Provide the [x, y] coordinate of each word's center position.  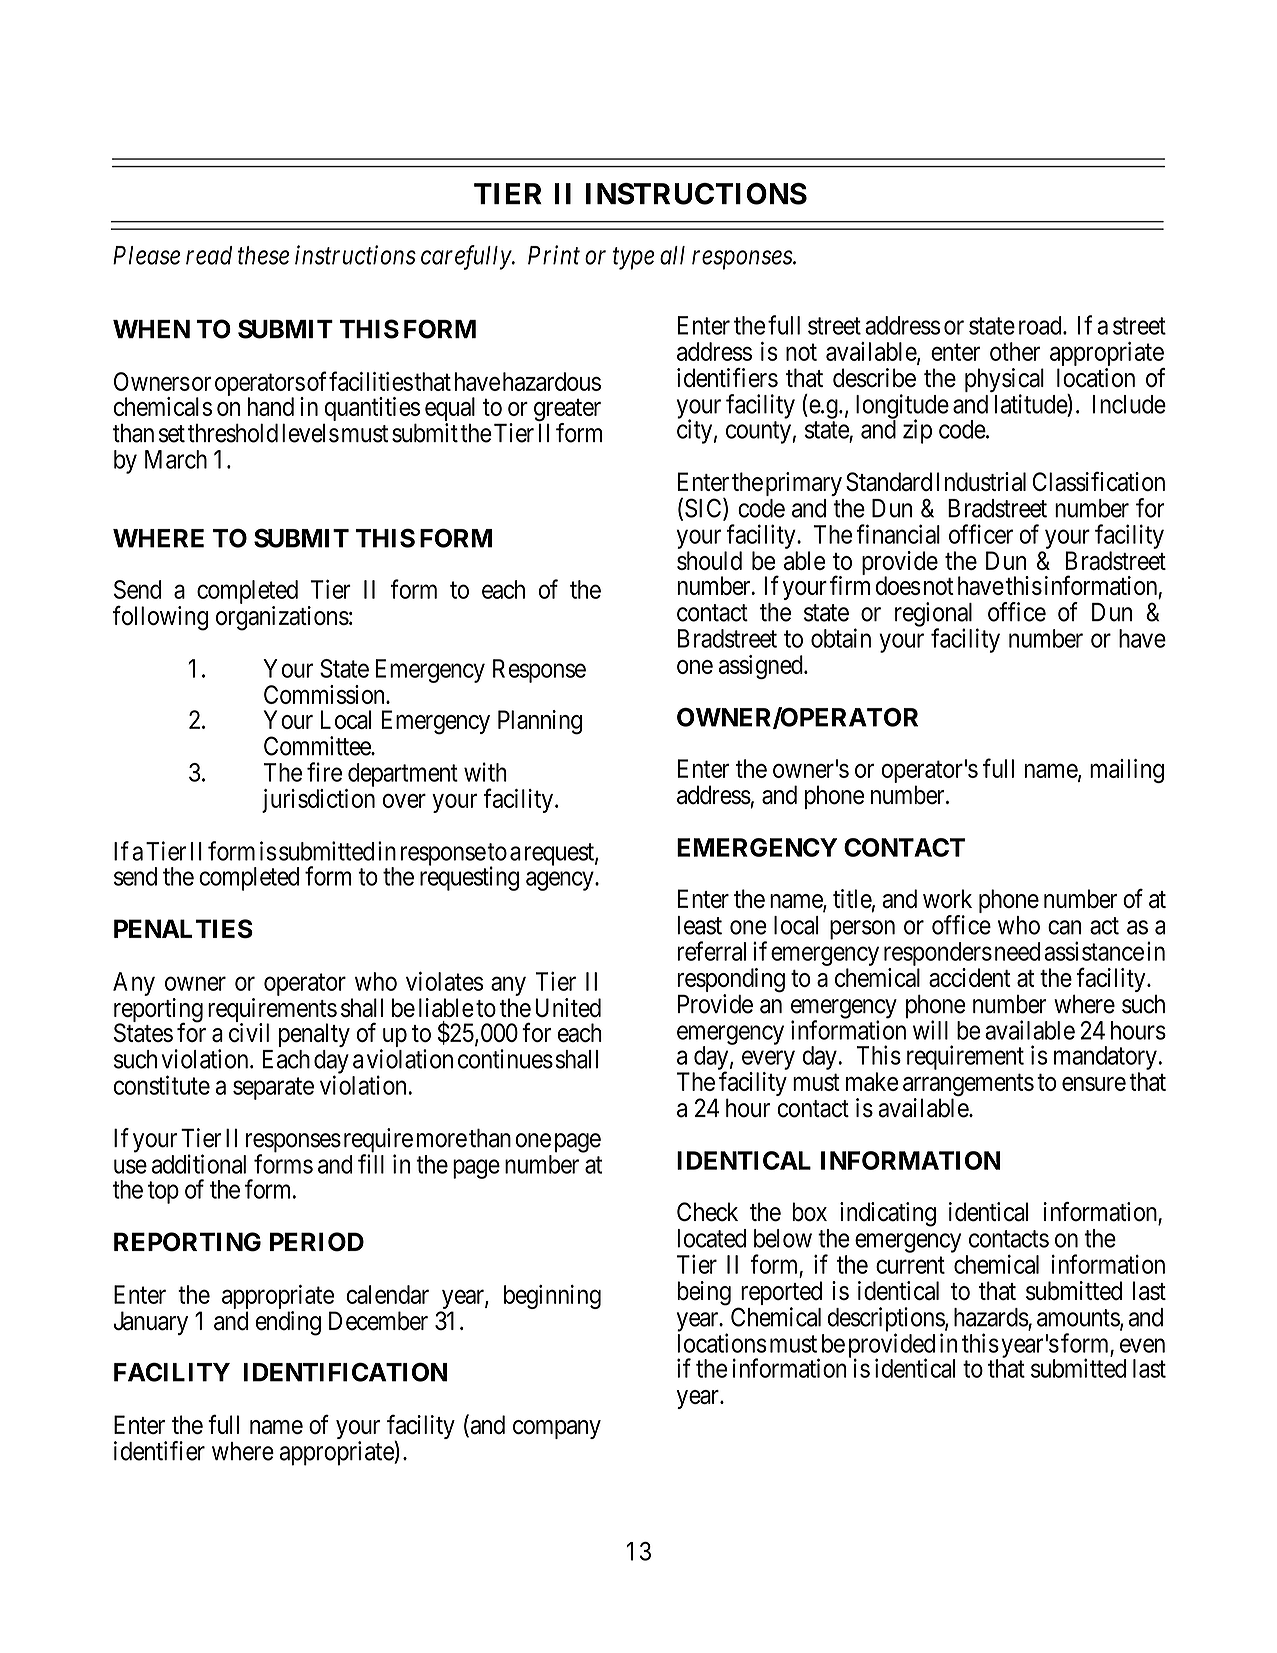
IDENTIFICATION [345, 1372]
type [633, 259]
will [930, 1030]
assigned [762, 667]
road [1041, 325]
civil [249, 1032]
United [568, 1007]
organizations [282, 618]
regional [933, 615]
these [263, 255]
